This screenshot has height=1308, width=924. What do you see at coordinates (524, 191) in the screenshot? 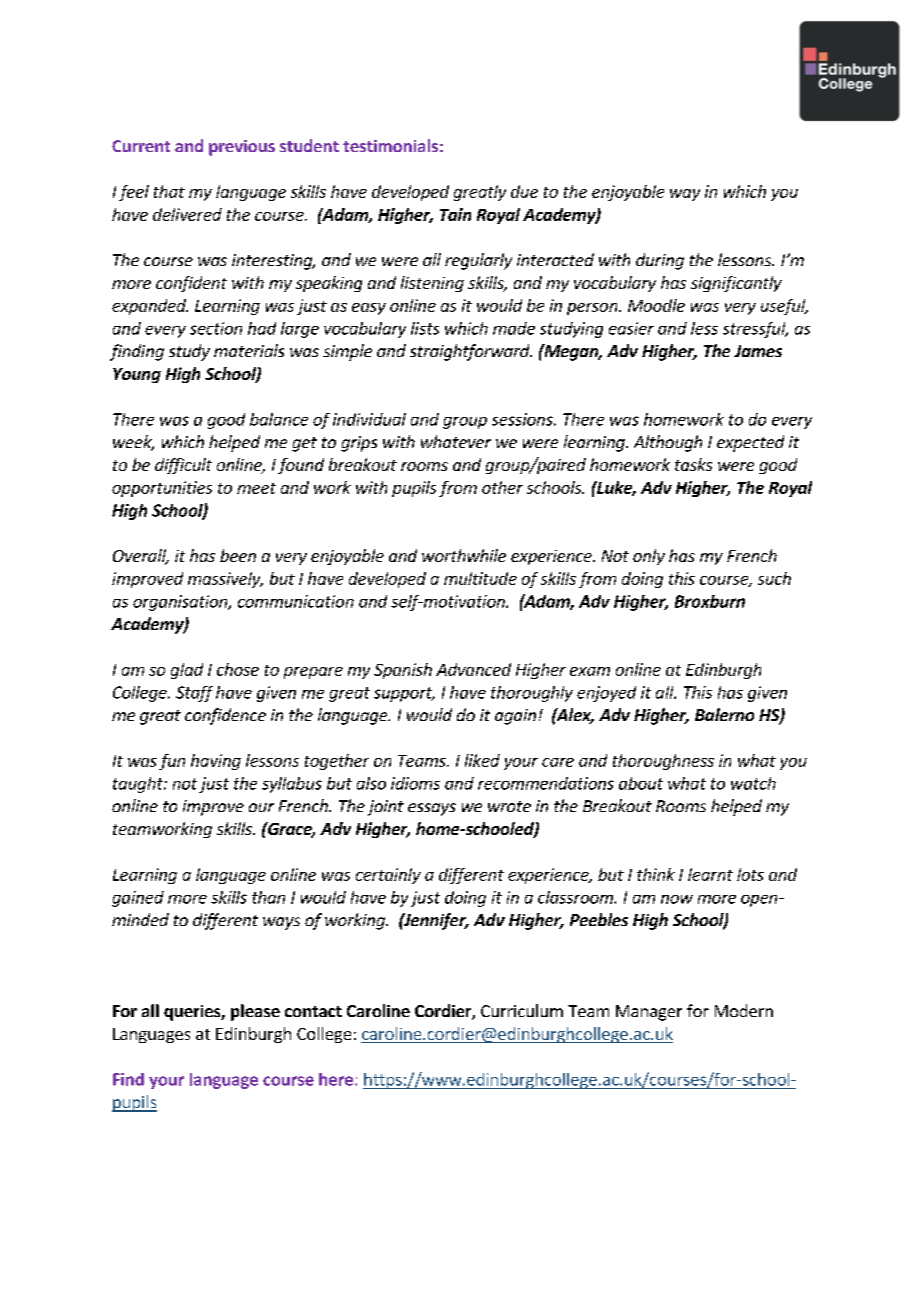
I see `due` at bounding box center [524, 191].
